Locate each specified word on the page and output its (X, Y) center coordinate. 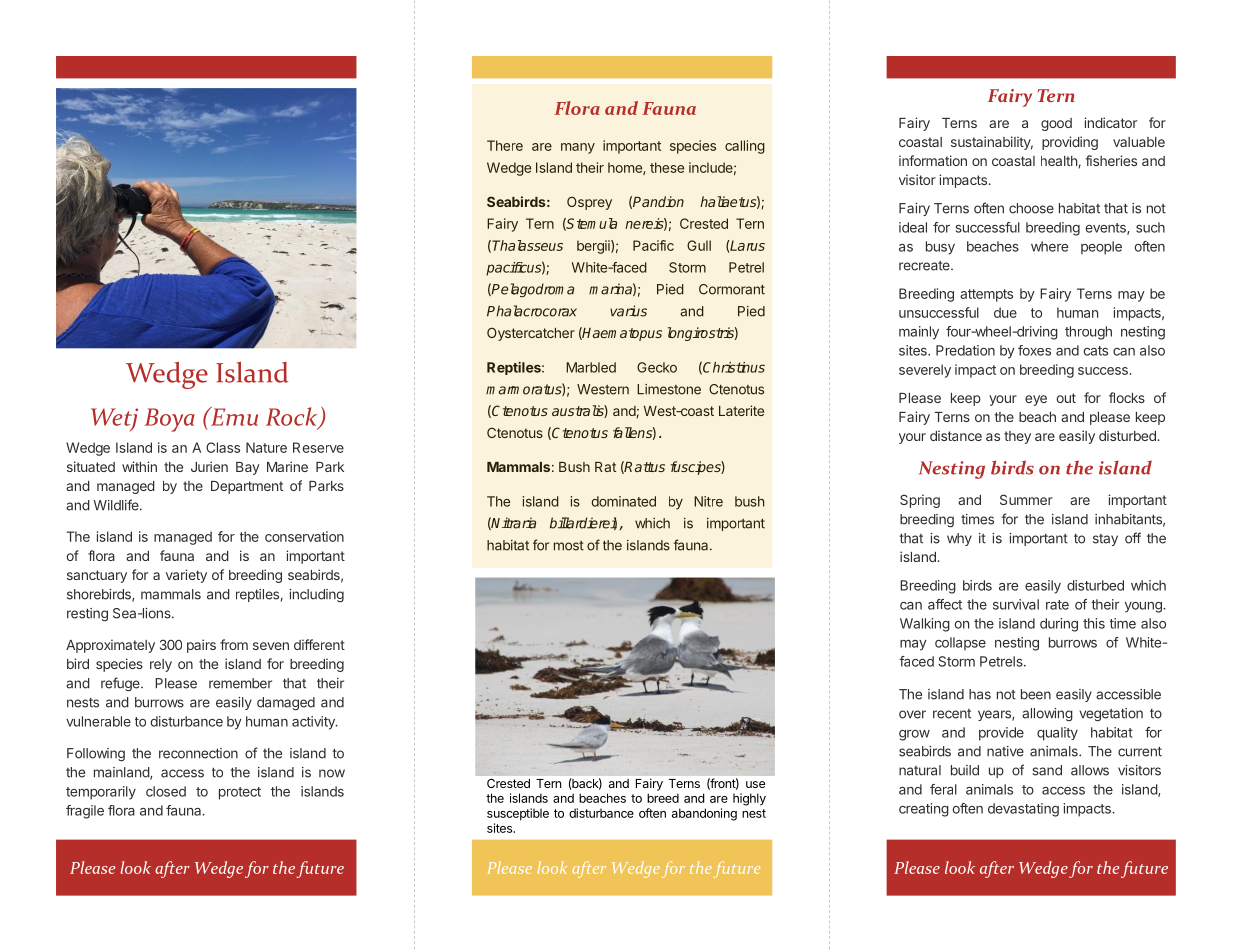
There (505, 145)
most (569, 546)
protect (240, 793)
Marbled (591, 367)
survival (1016, 604)
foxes (1034, 350)
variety (186, 576)
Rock (293, 417)
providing (1070, 143)
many (578, 148)
